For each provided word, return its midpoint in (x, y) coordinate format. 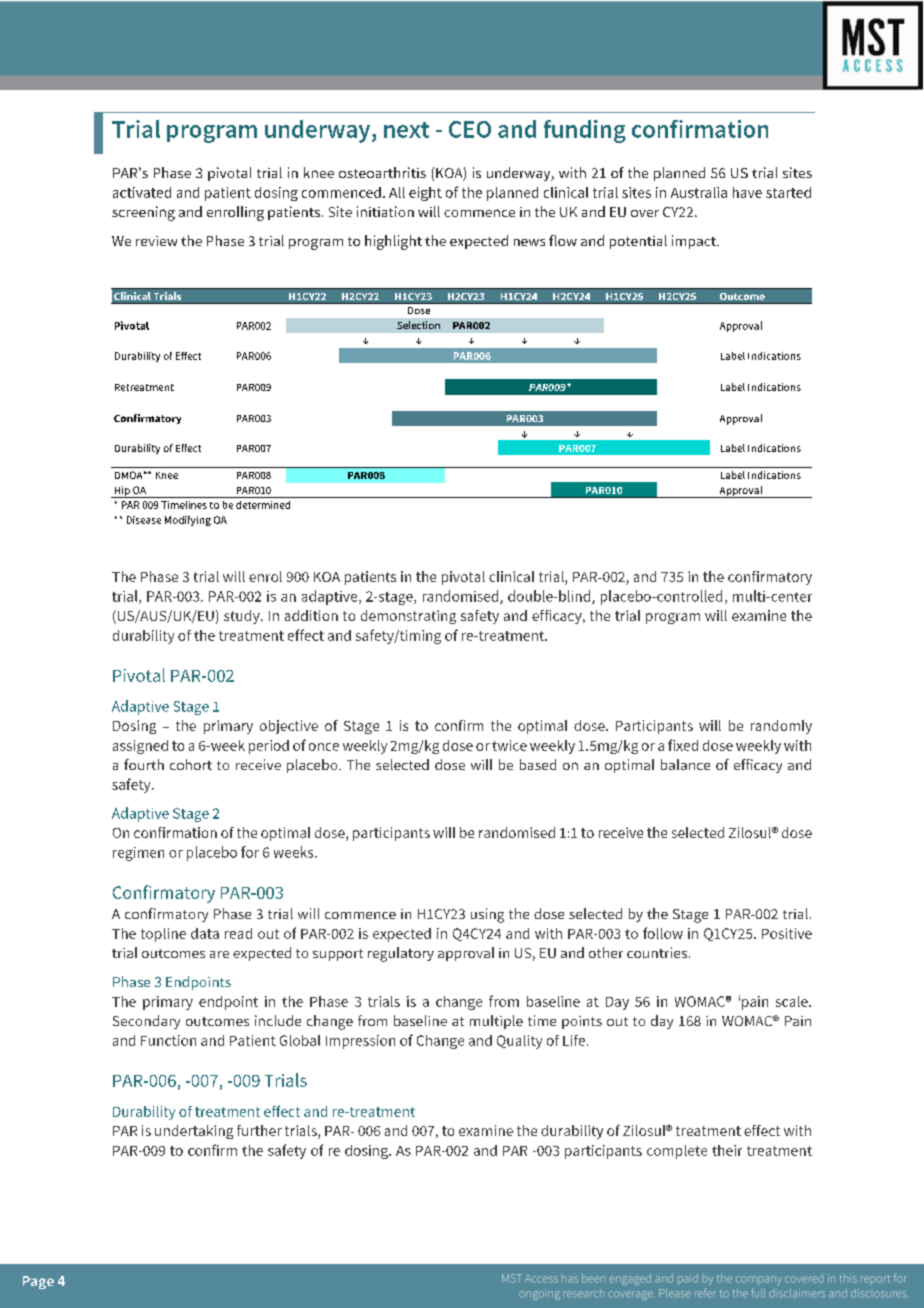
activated (142, 192)
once (324, 747)
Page (38, 1282)
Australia (699, 192)
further (259, 1130)
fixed (683, 745)
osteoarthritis (382, 172)
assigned (140, 747)
